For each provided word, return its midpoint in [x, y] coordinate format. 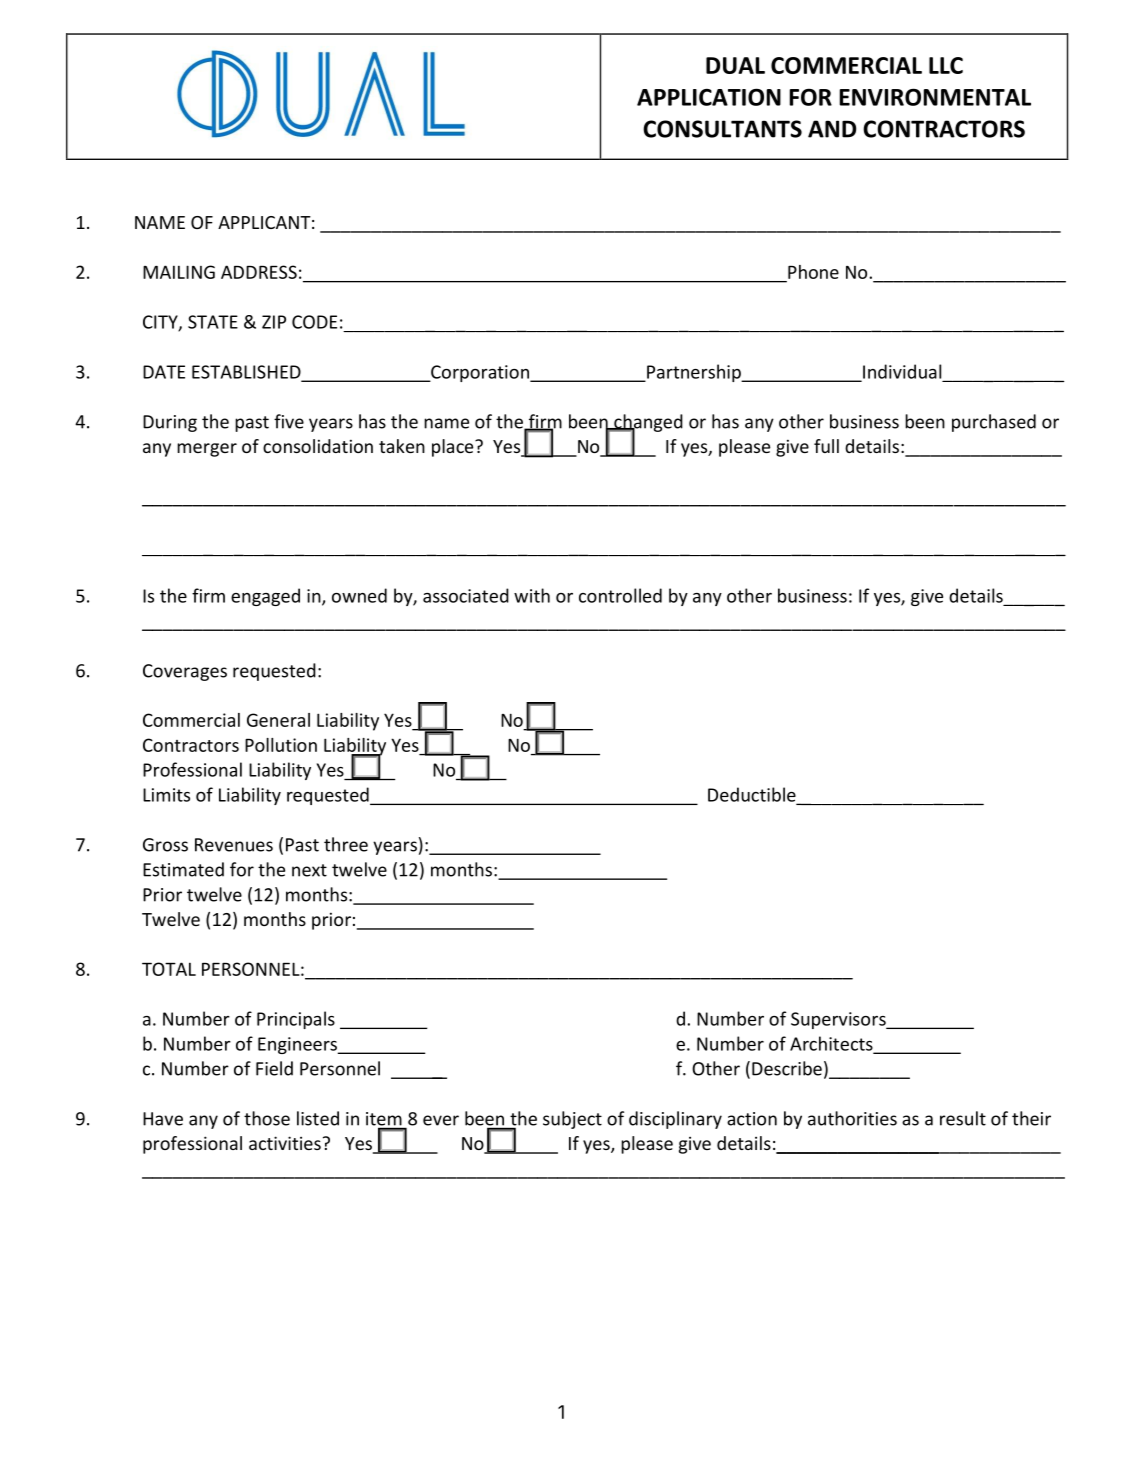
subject [572, 1120]
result [963, 1118]
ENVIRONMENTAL [935, 97]
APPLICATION [709, 97]
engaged [265, 597]
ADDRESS [259, 272]
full [826, 446]
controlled [620, 595]
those [267, 1118]
